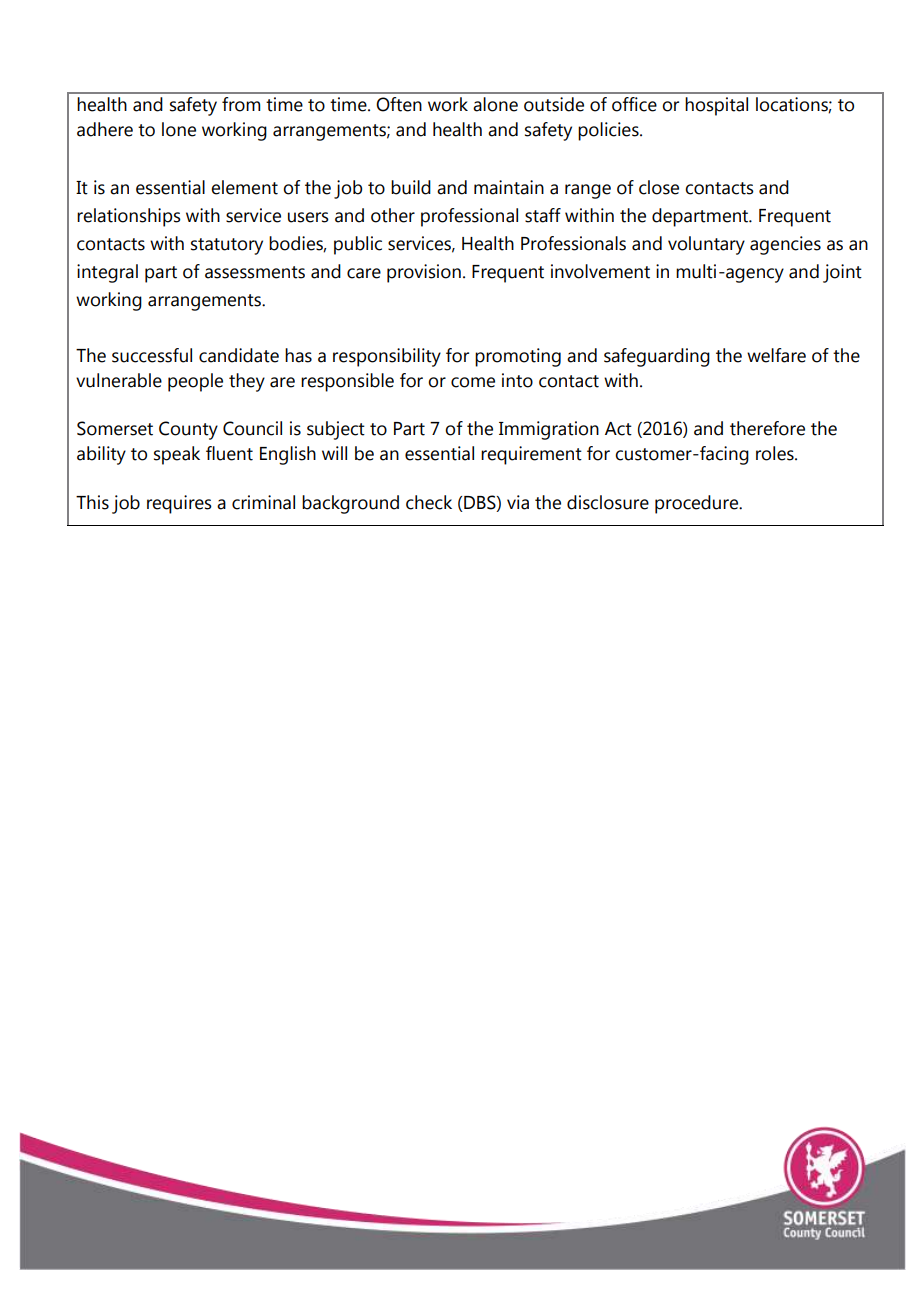 Image resolution: width=924 pixels, height=1309 pixels. Describe the element at coordinates (393, 215) in the image. I see `other` at that location.
